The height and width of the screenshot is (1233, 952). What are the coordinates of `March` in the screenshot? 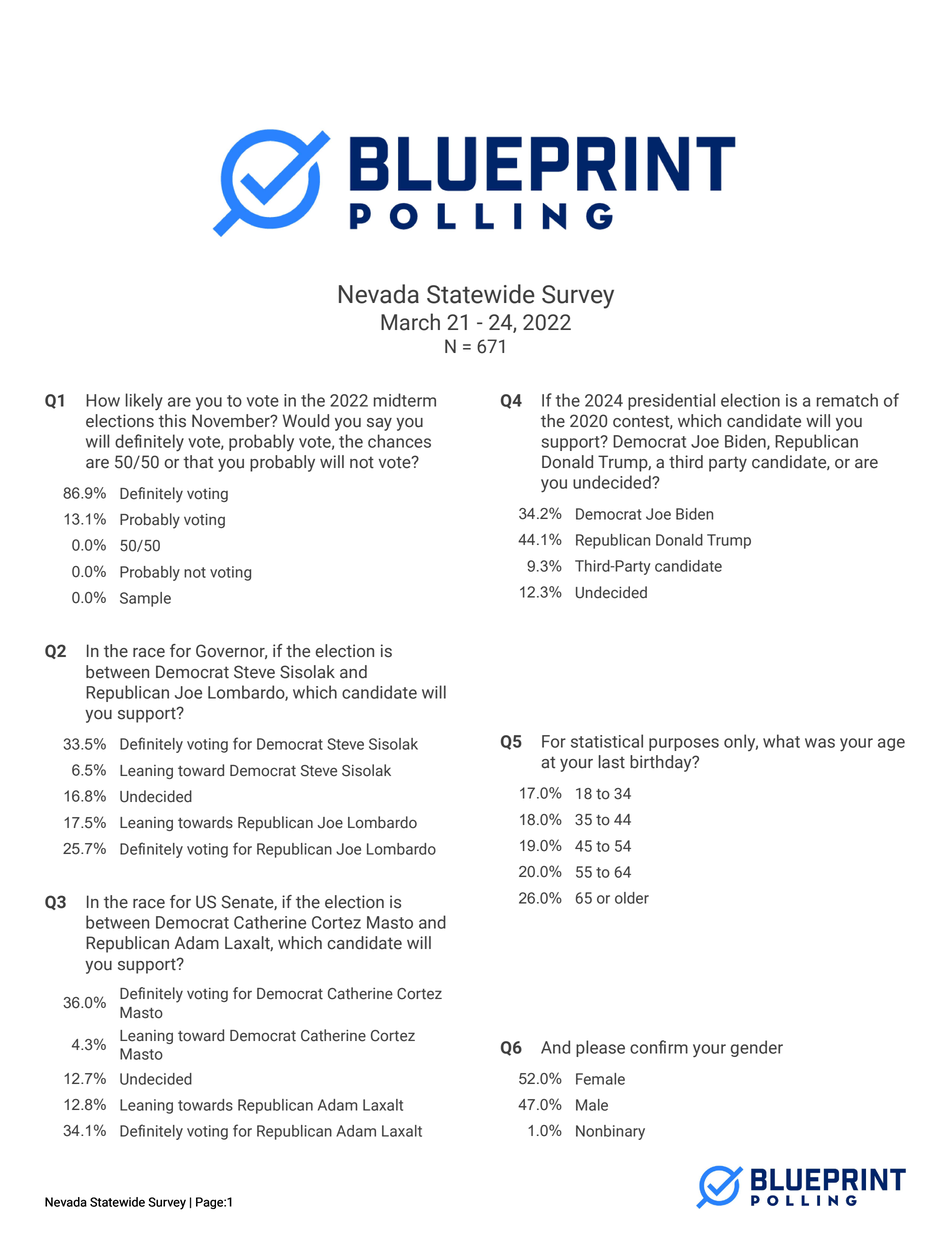 It's located at (410, 322).
